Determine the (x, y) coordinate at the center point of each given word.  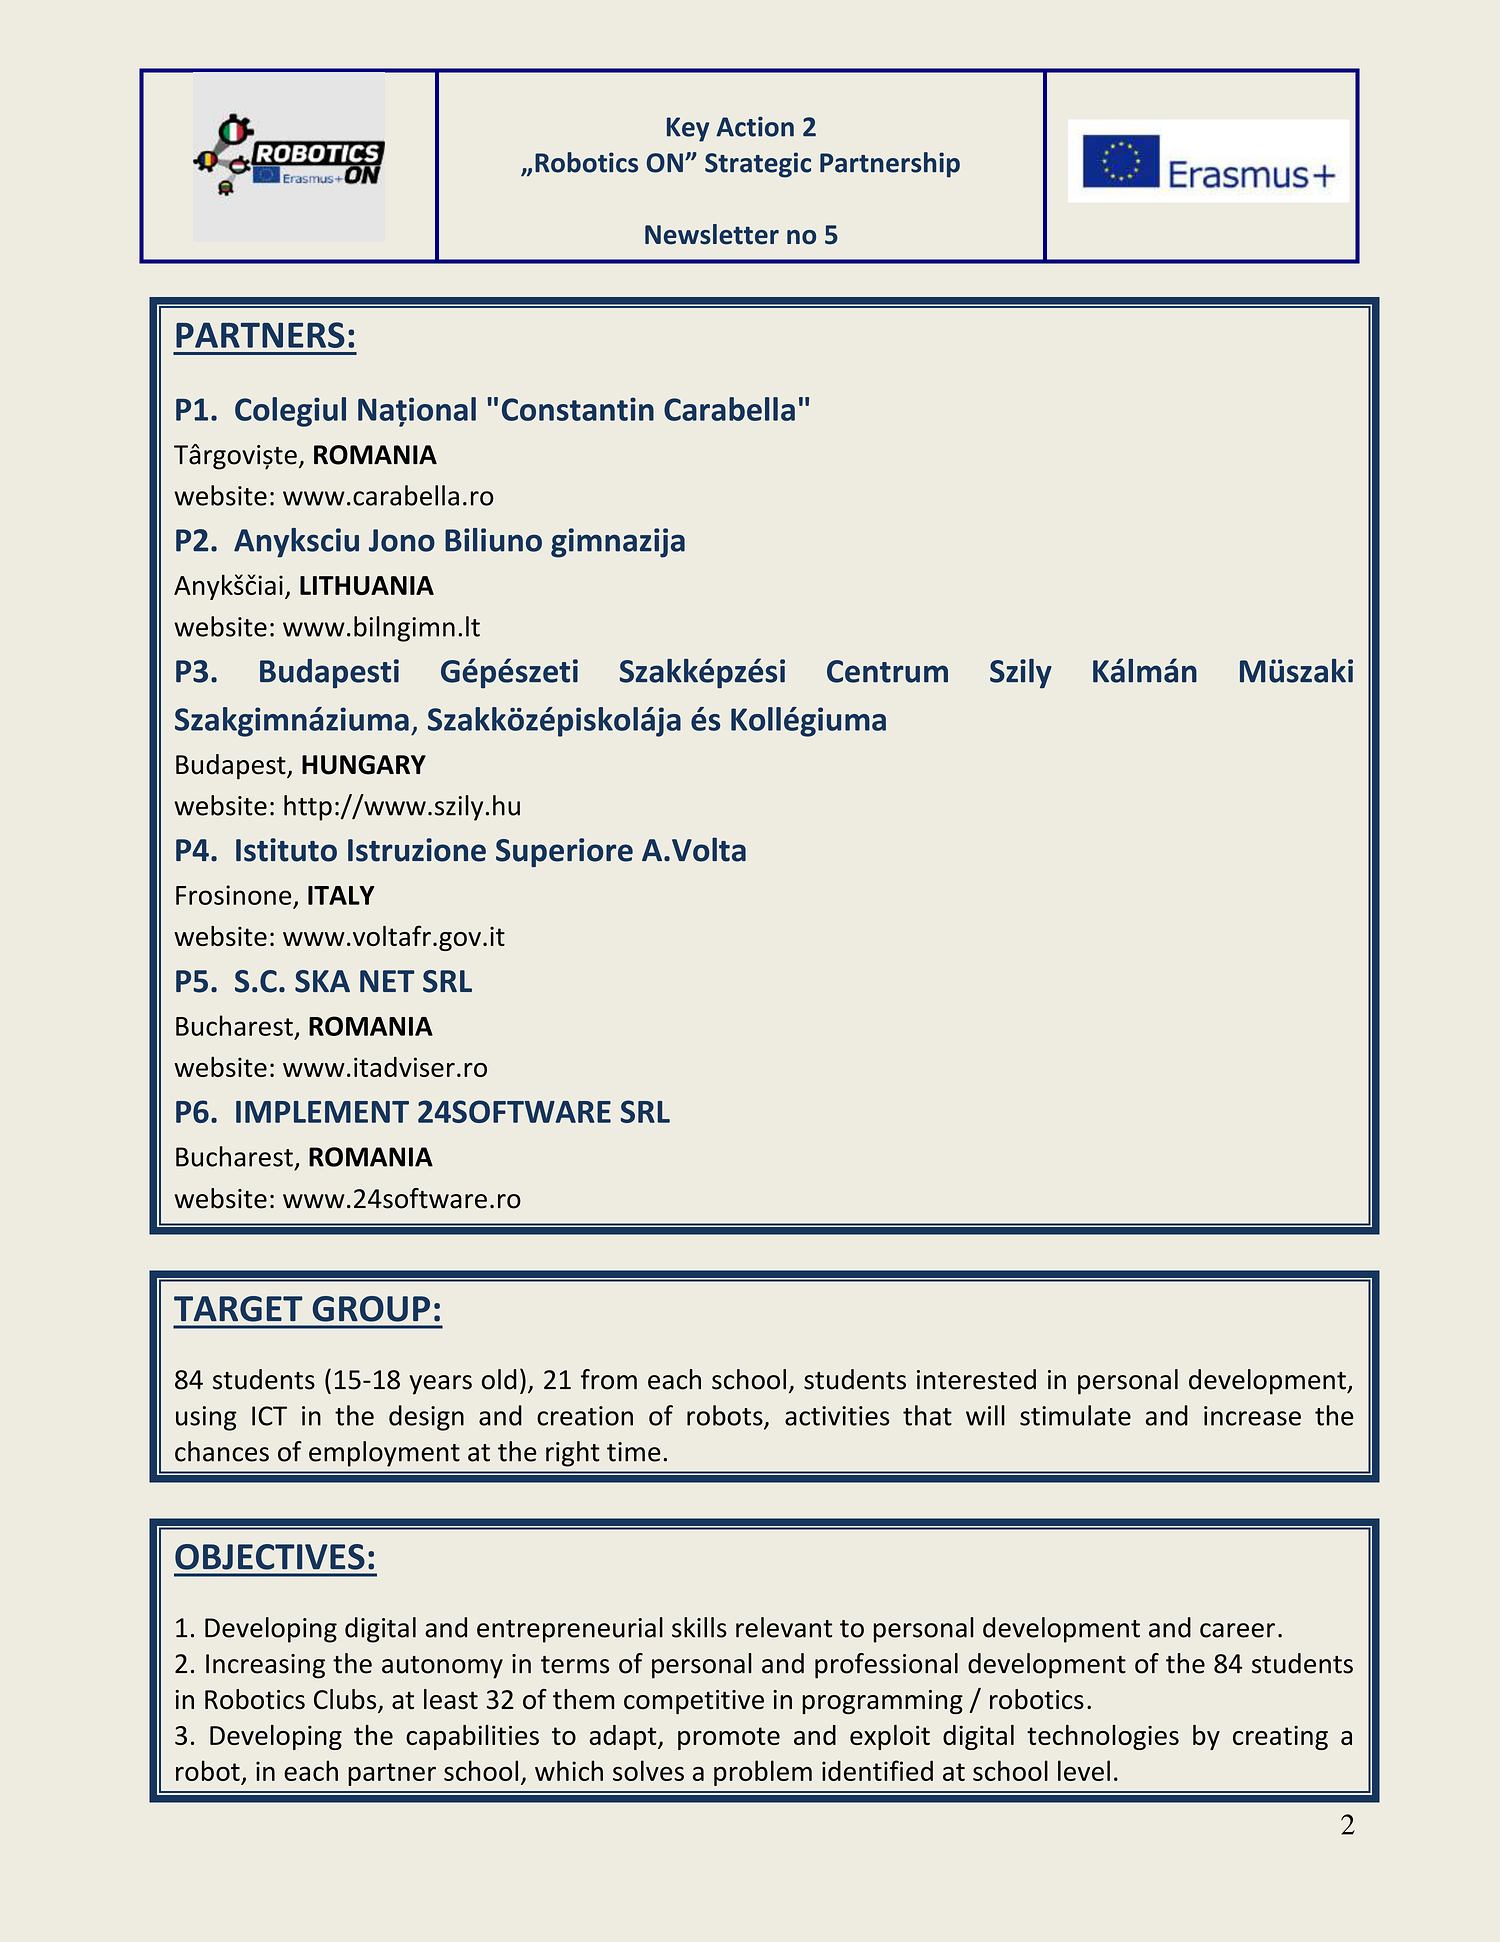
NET (387, 981)
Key (688, 129)
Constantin (578, 409)
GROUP (371, 1309)
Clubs (346, 1700)
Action (755, 126)
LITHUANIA (367, 585)
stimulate (1075, 1415)
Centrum (887, 671)
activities (837, 1416)
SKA (322, 981)
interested (976, 1379)
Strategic (758, 165)
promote (729, 1738)
